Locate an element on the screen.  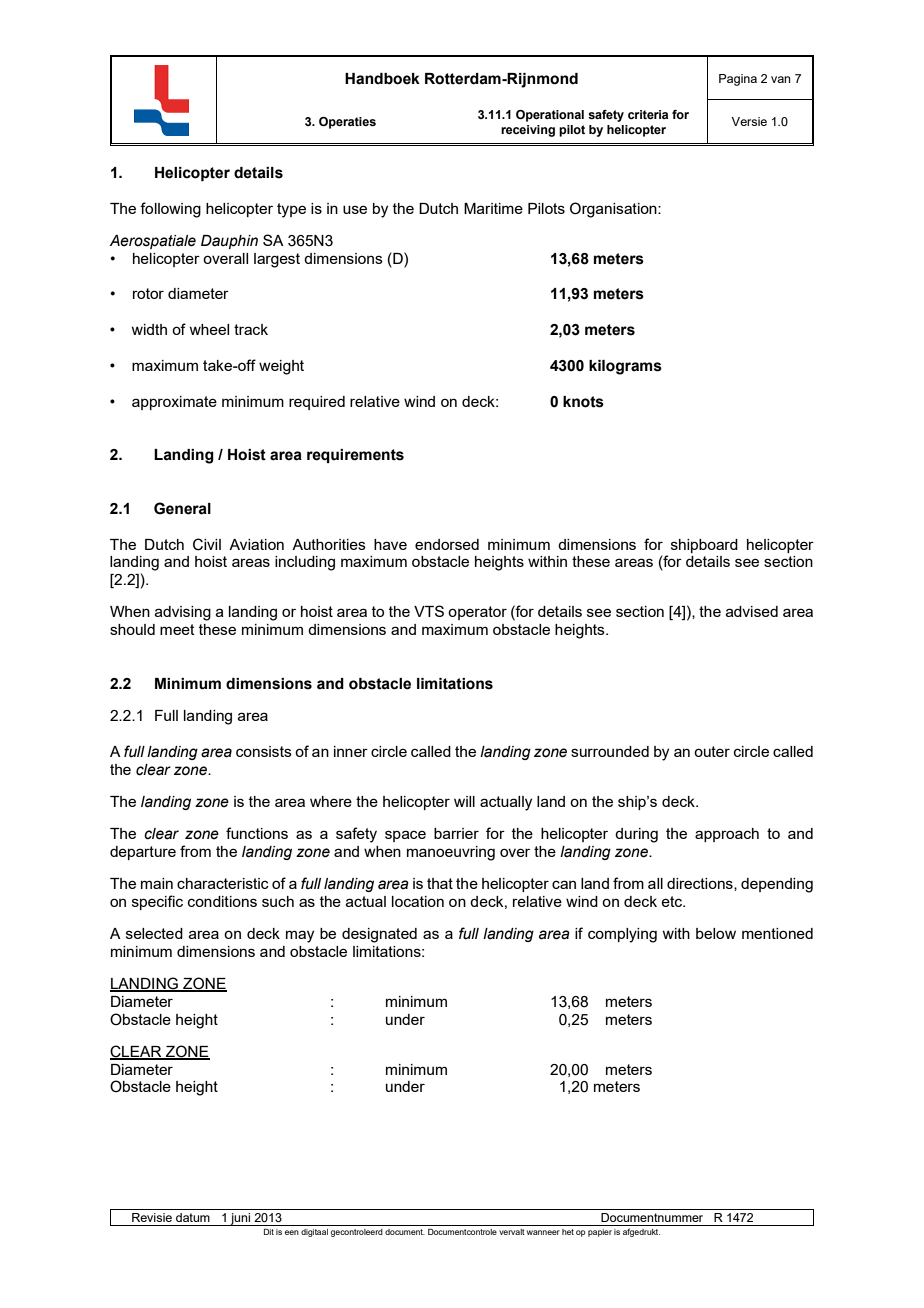
knots is located at coordinates (583, 402).
